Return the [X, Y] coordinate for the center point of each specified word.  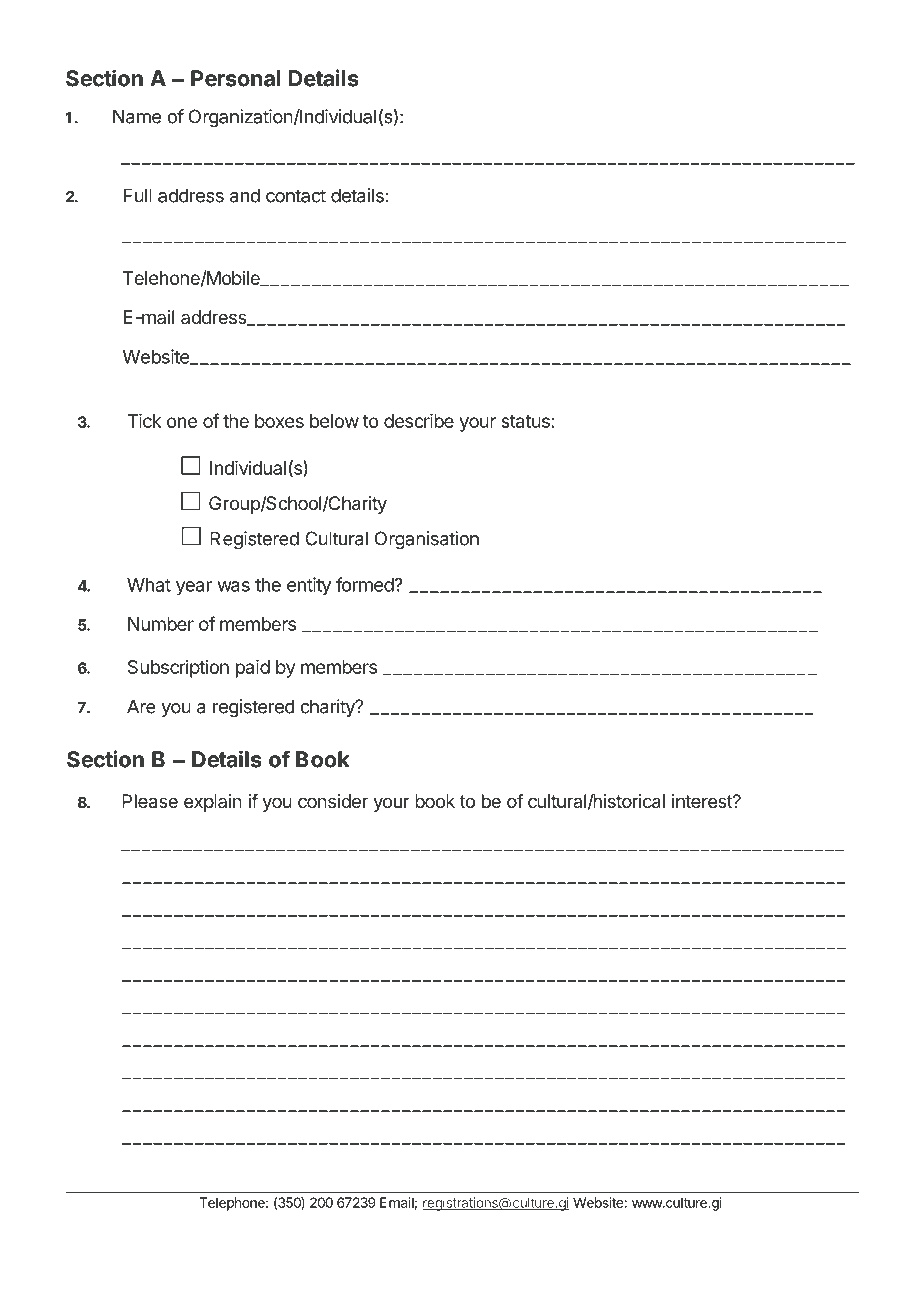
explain [213, 803]
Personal [236, 78]
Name [137, 116]
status [525, 421]
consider [333, 801]
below [334, 421]
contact [296, 196]
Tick [144, 421]
